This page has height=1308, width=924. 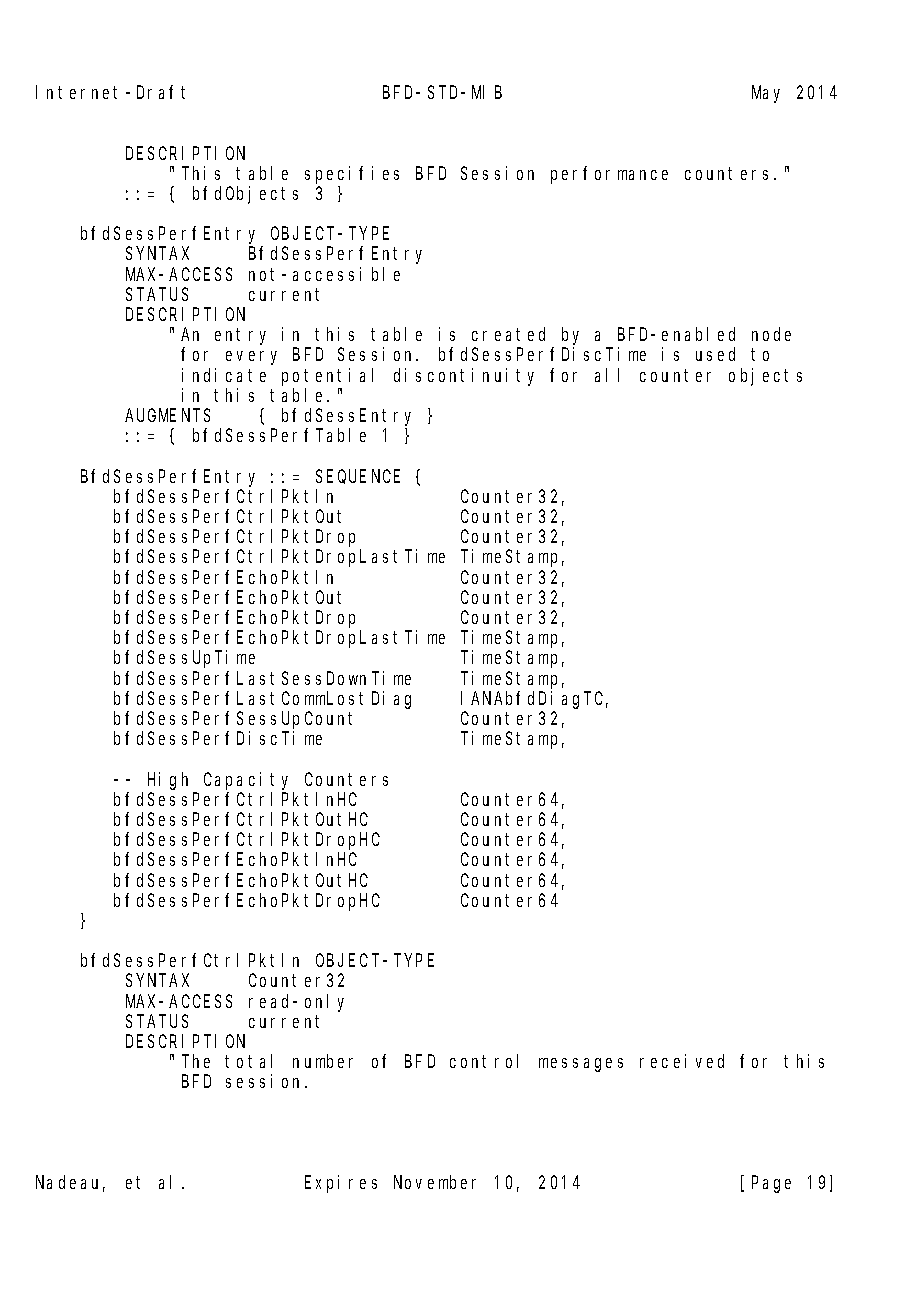 I want to click on Expires, so click(x=341, y=1184).
